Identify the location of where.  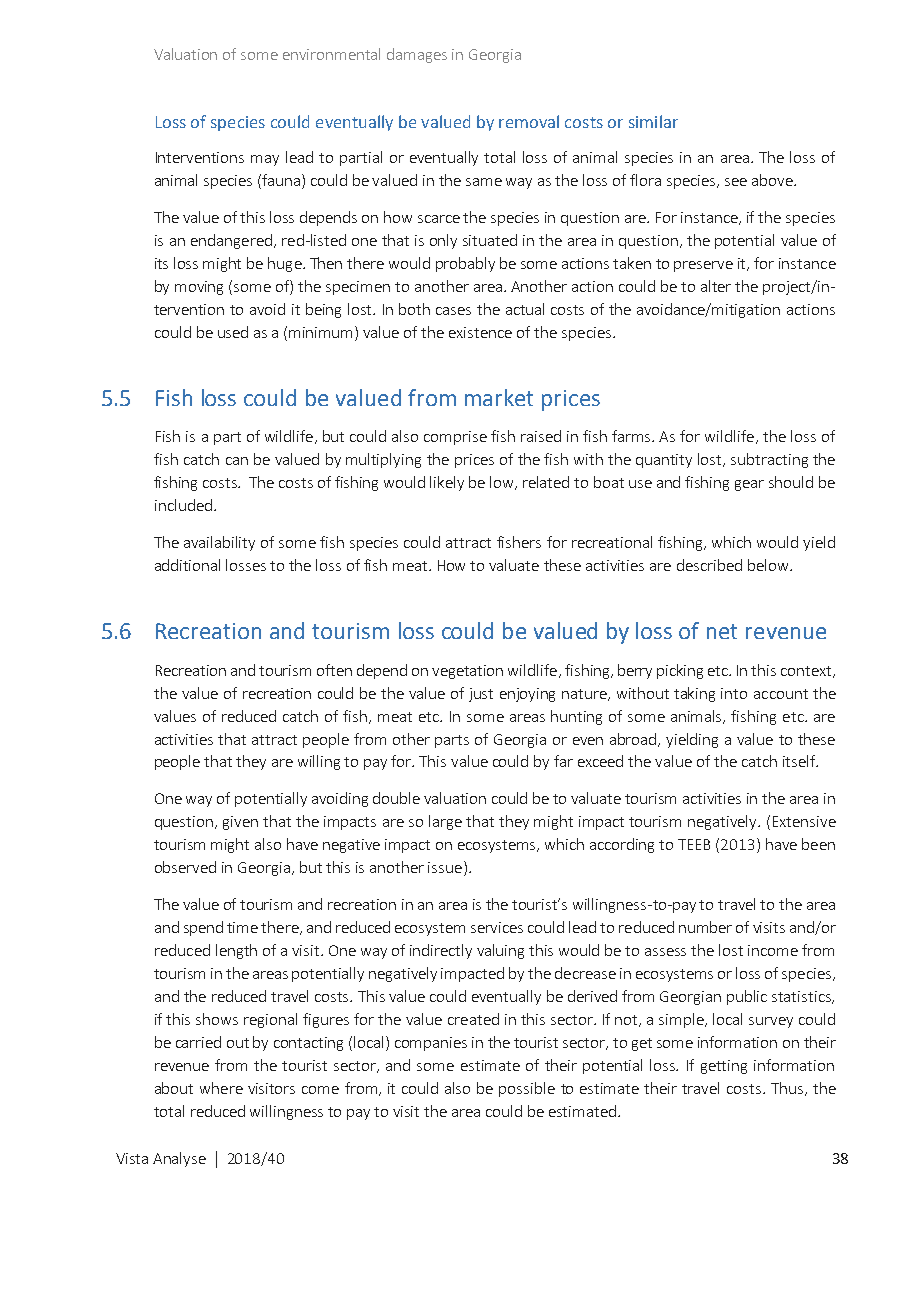
(221, 1088).
